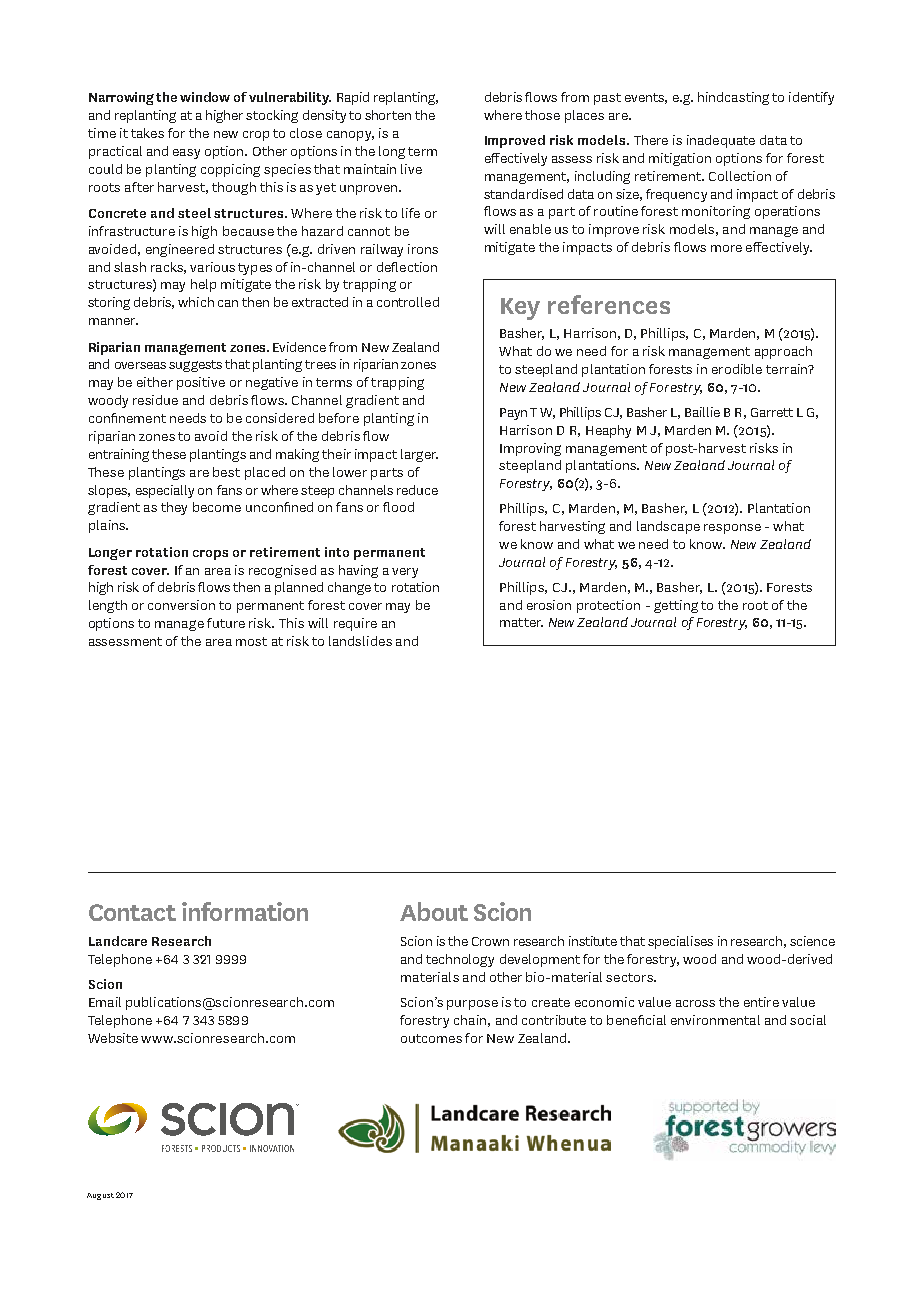  Describe the element at coordinates (521, 622) in the image. I see `matter` at that location.
